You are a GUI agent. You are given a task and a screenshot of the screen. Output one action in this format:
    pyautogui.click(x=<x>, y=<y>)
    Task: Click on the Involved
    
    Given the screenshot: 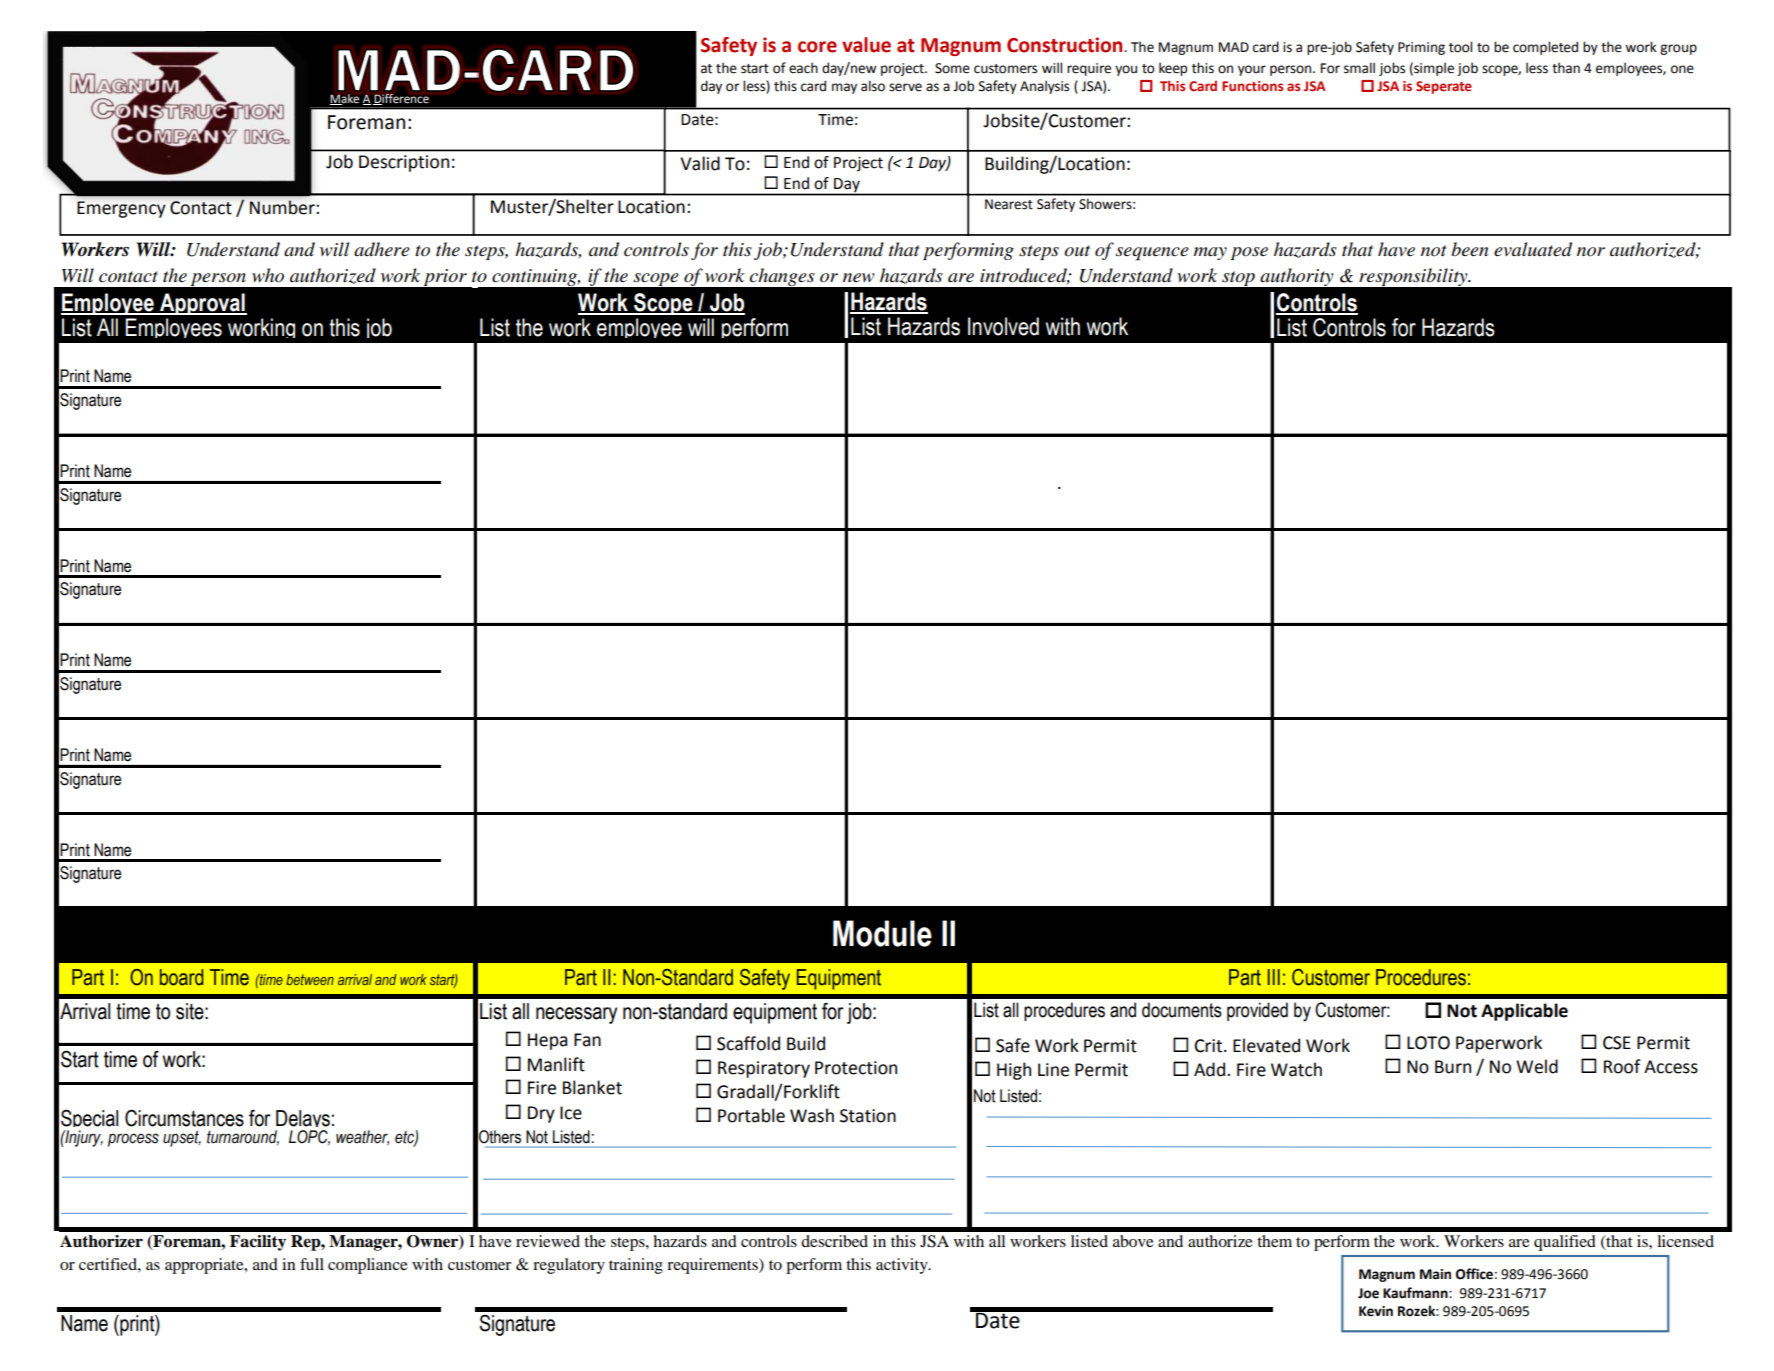 What is the action you would take?
    pyautogui.click(x=1003, y=326)
